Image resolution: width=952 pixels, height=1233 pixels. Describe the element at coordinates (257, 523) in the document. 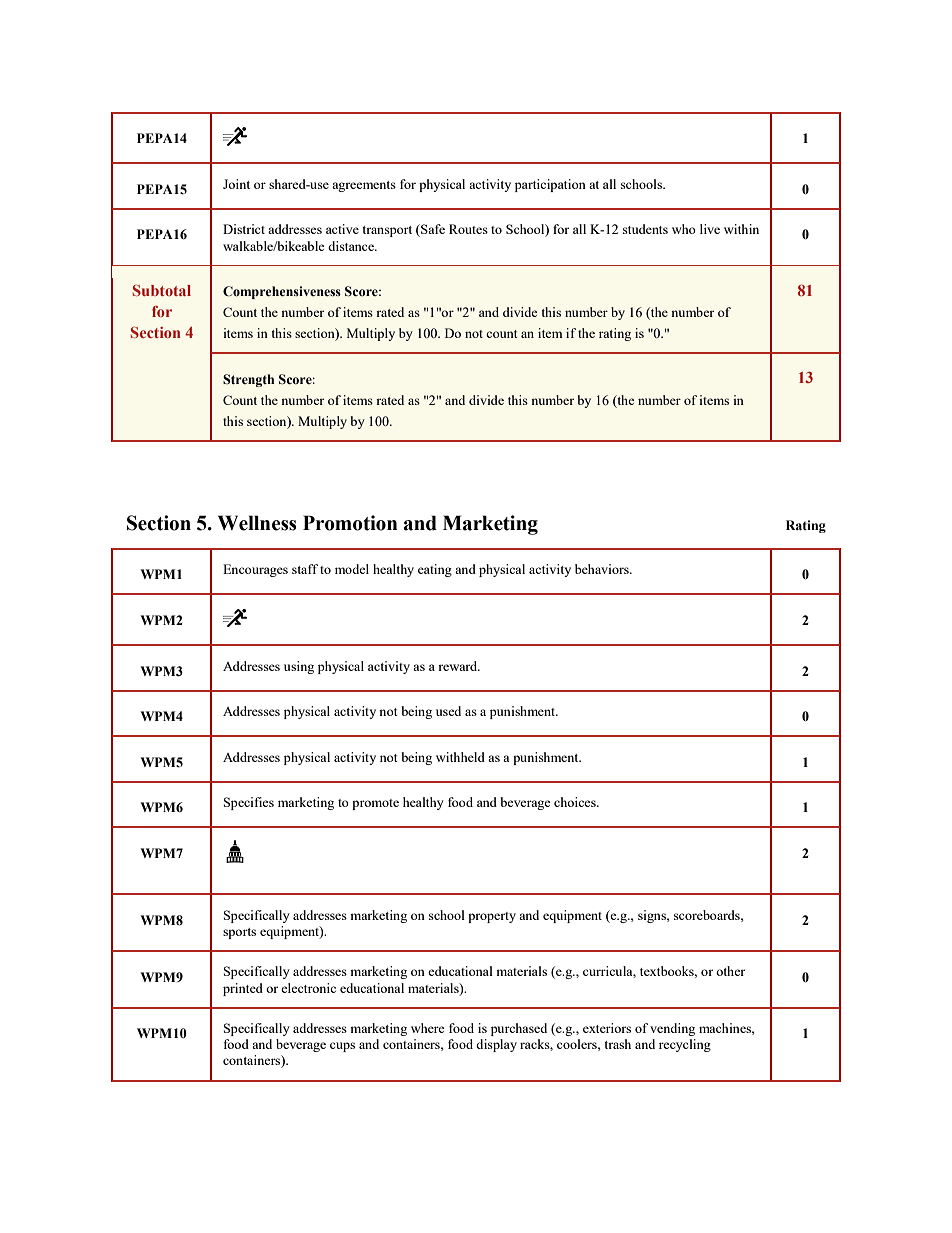

I see `Wellness` at that location.
